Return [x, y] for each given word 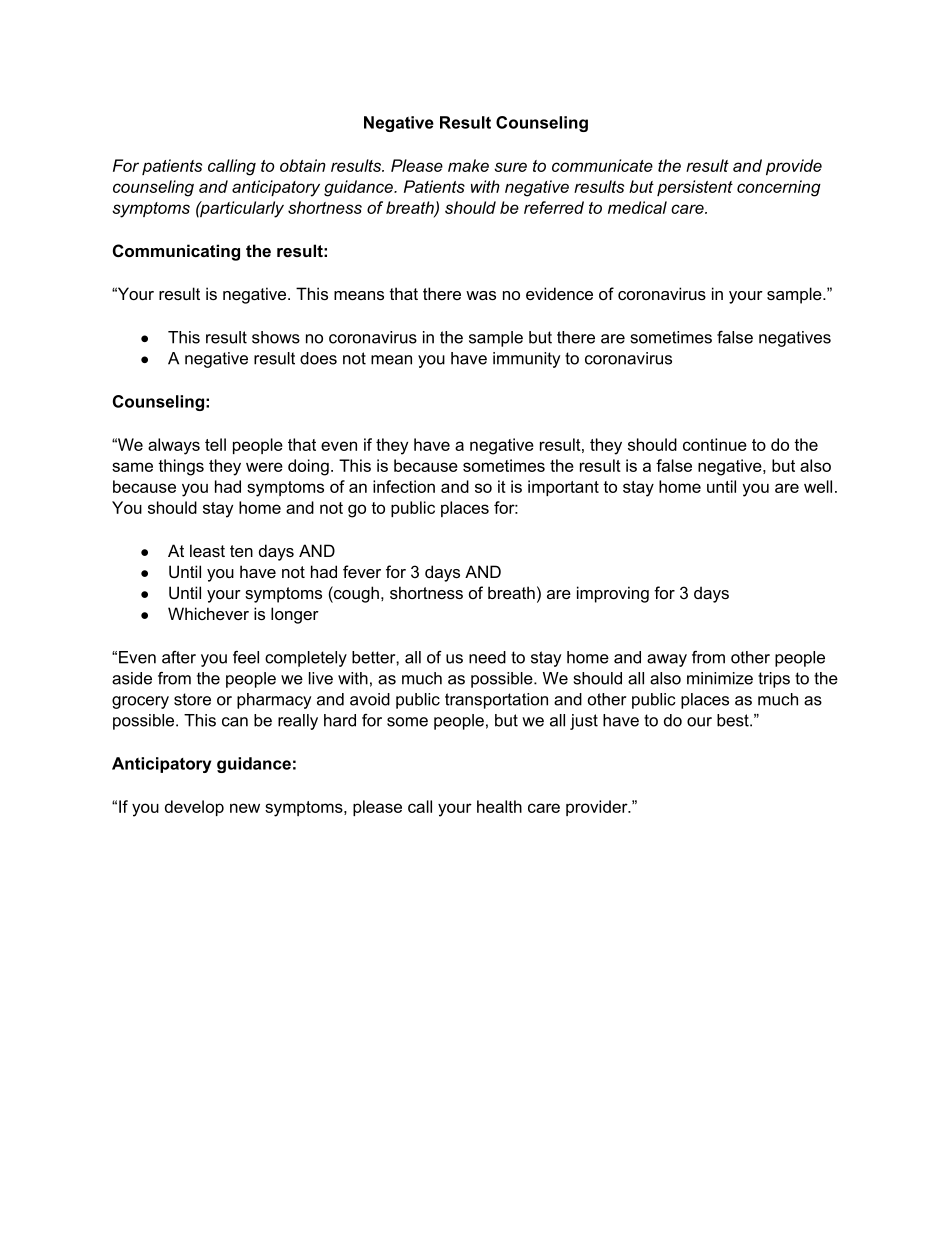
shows [276, 337]
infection [404, 486]
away [667, 660]
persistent [695, 188]
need [487, 657]
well [818, 486]
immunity [526, 360]
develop [194, 808]
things [181, 467]
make [468, 165]
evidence [559, 293]
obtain [303, 165]
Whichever [208, 613]
